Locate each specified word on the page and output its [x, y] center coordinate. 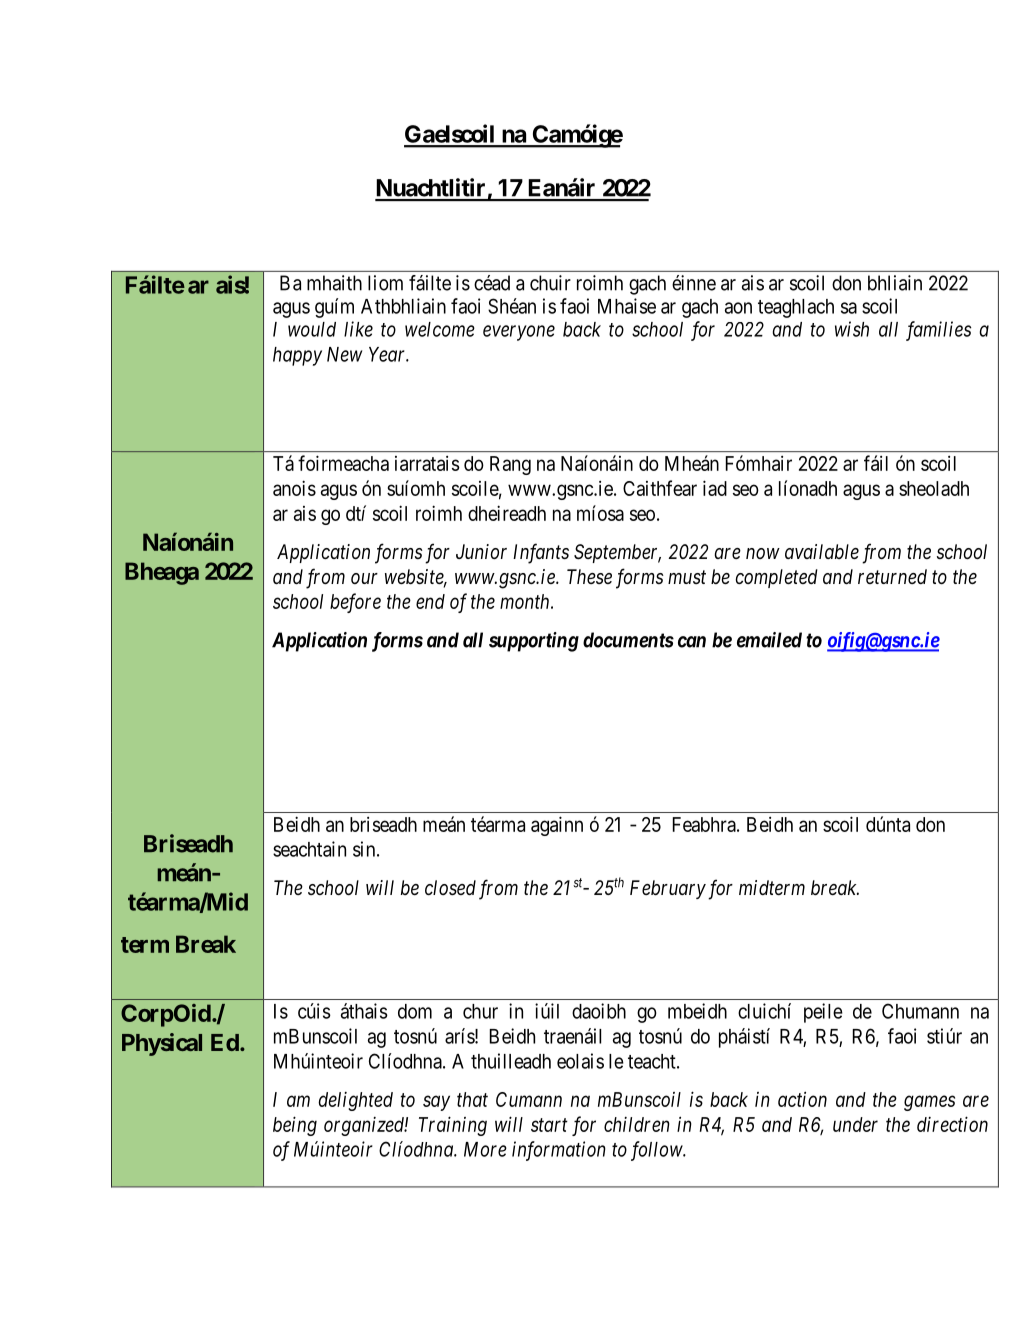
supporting [534, 642]
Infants [541, 553]
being [295, 1126]
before [355, 603]
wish [852, 329]
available [822, 551]
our [364, 578]
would [312, 329]
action [802, 1099]
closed [450, 888]
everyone [519, 333]
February [668, 889]
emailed [769, 640]
